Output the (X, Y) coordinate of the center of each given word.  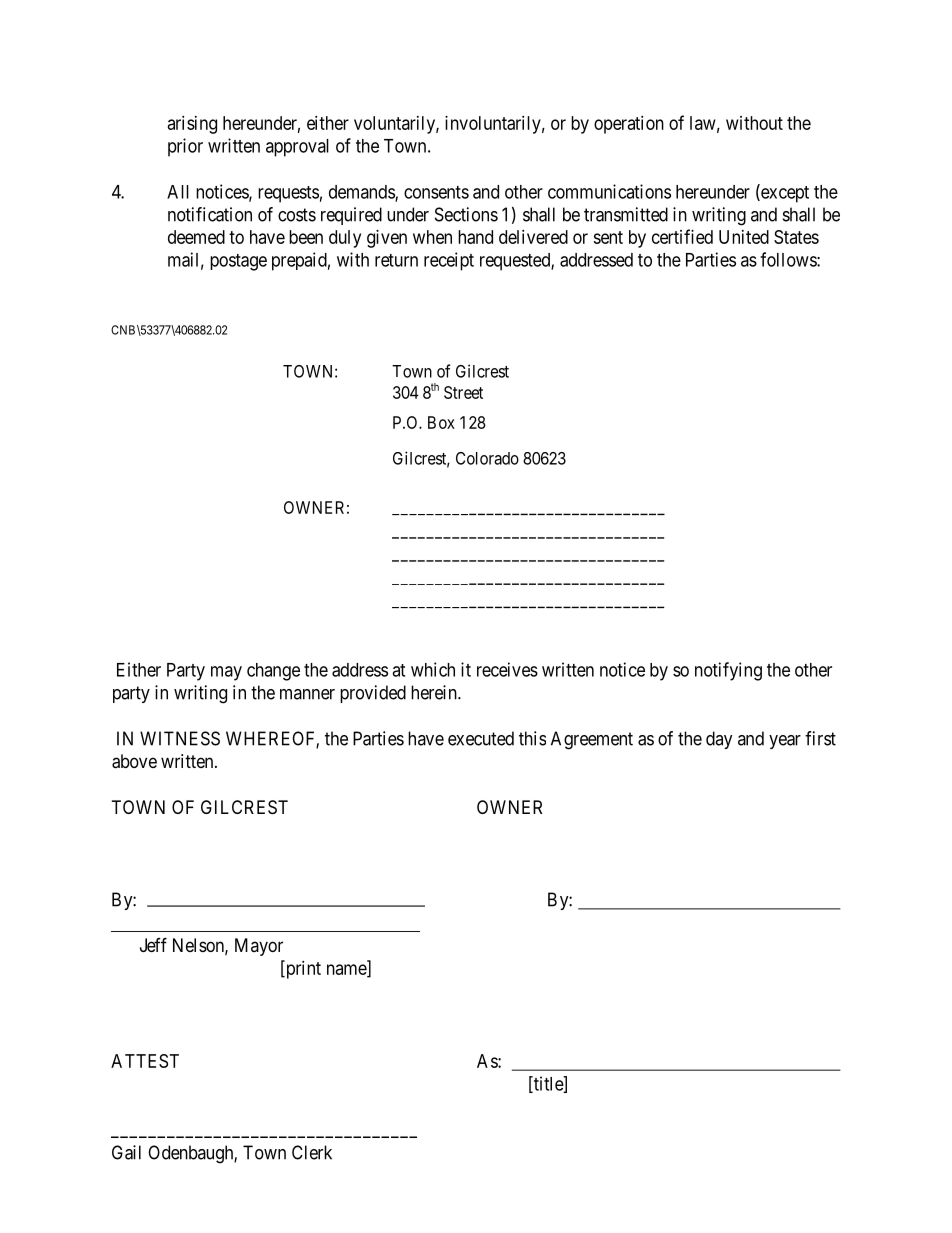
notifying (728, 671)
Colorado (487, 458)
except (784, 194)
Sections (466, 214)
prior (185, 147)
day (719, 740)
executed (481, 738)
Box (441, 422)
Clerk (312, 1152)
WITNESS (180, 738)
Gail (126, 1152)
